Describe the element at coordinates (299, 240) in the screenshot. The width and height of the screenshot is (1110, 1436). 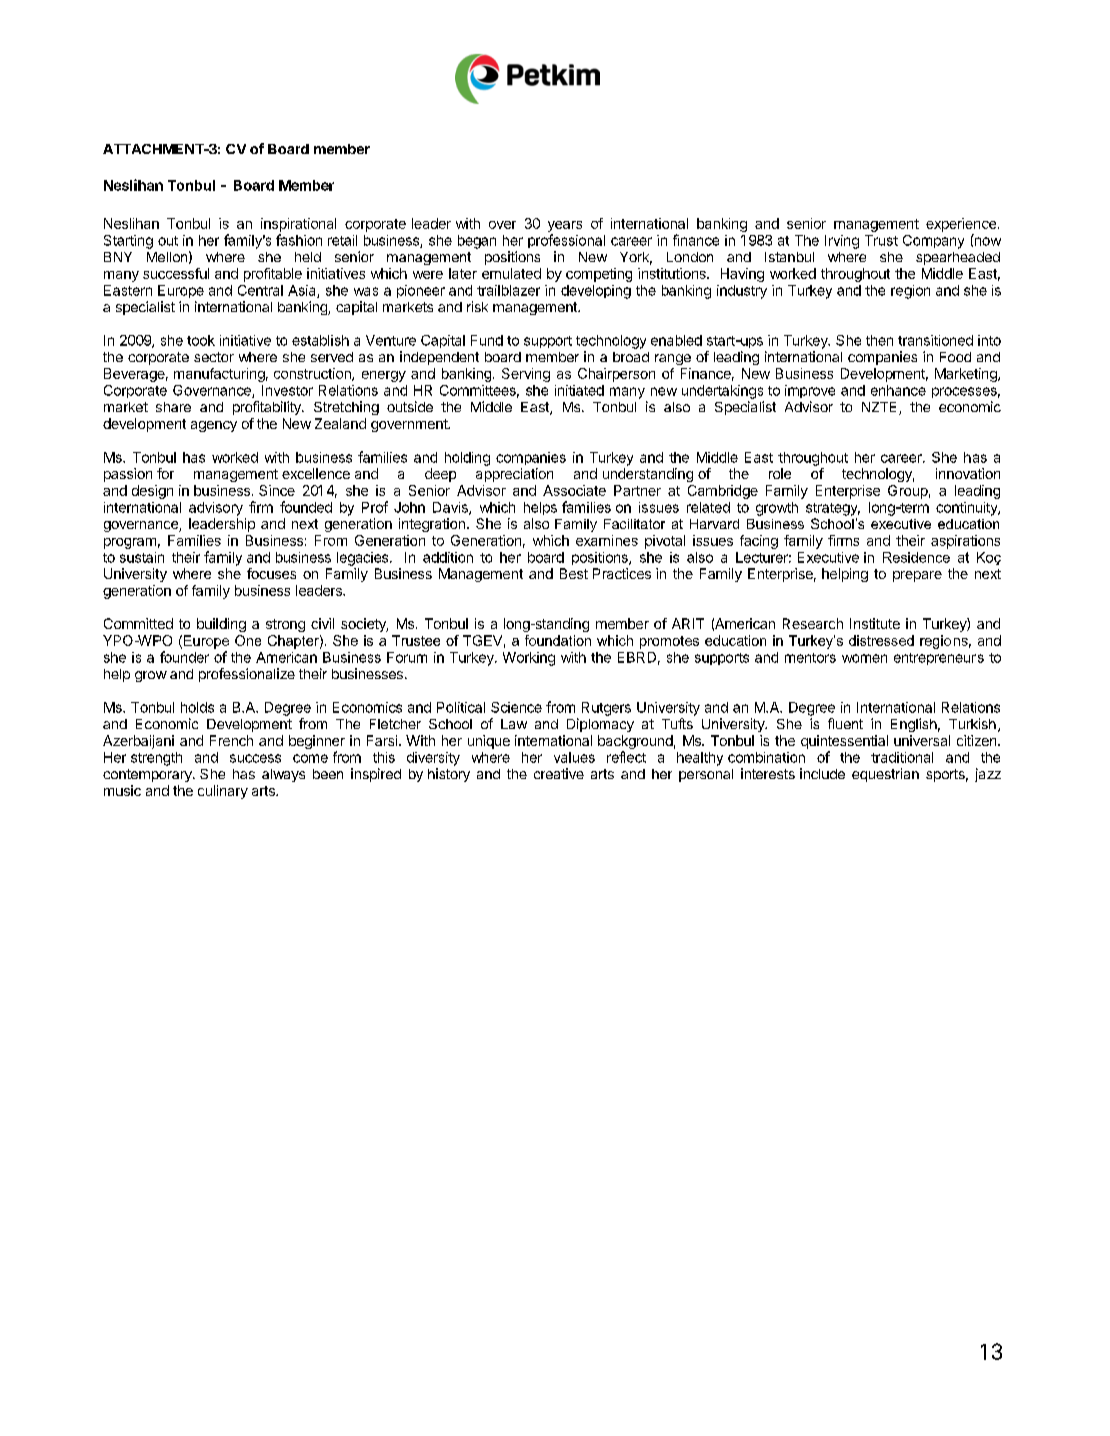
I see `fashion` at that location.
